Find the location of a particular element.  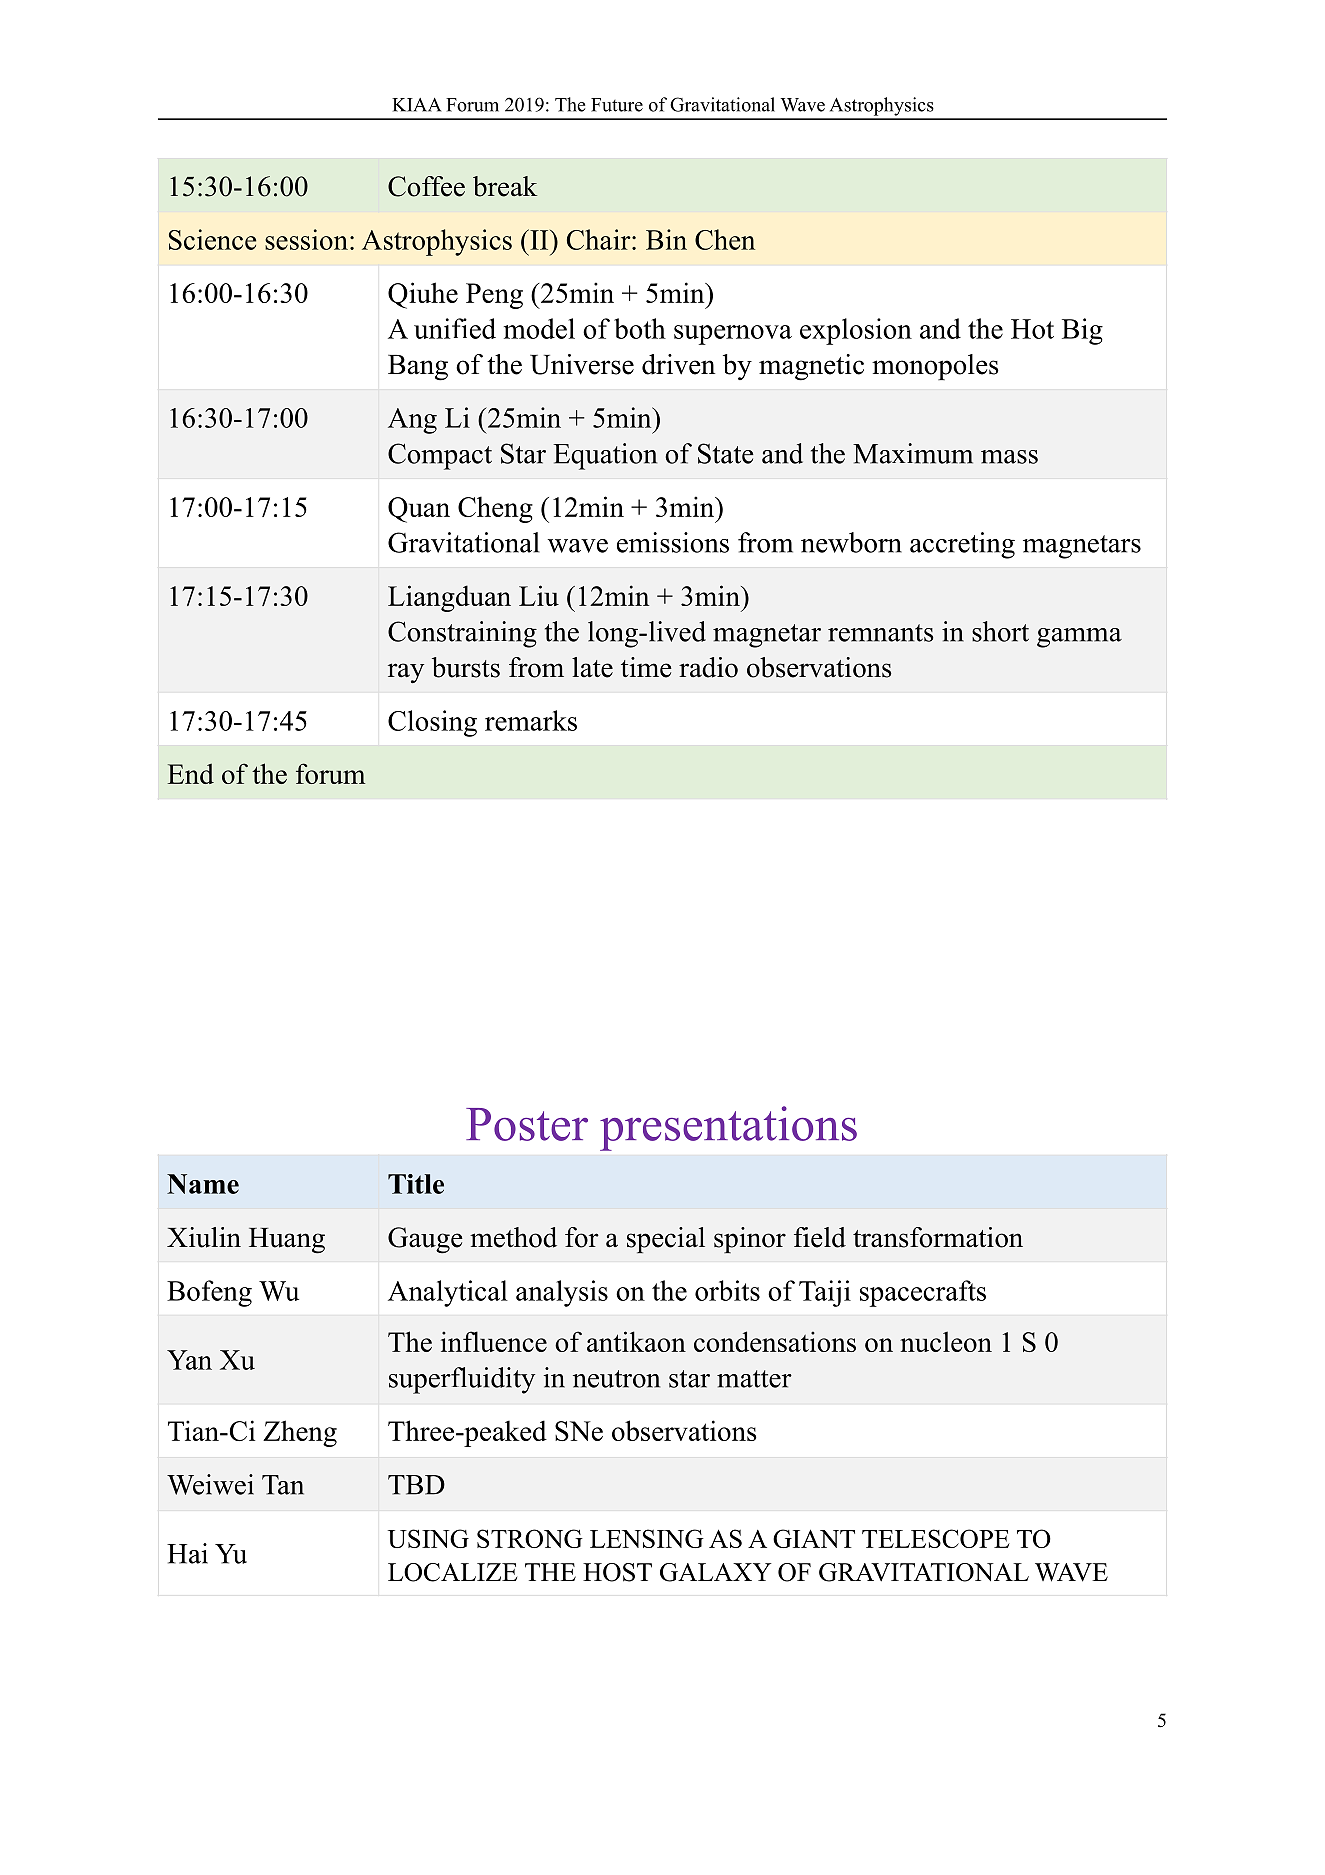

Quan is located at coordinates (419, 510).
